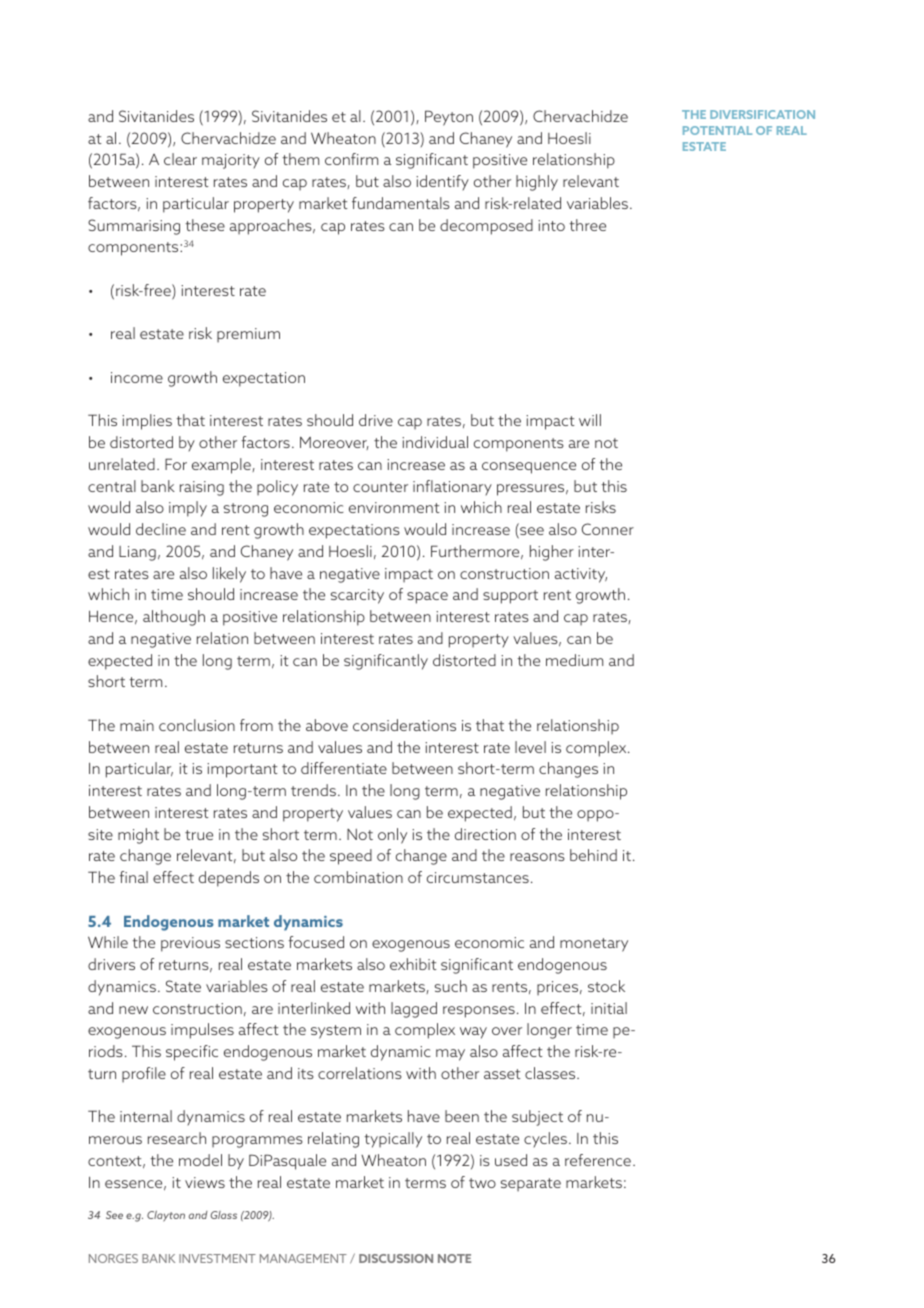 Image resolution: width=924 pixels, height=1308 pixels. Describe the element at coordinates (180, 159) in the screenshot. I see `clear` at that location.
